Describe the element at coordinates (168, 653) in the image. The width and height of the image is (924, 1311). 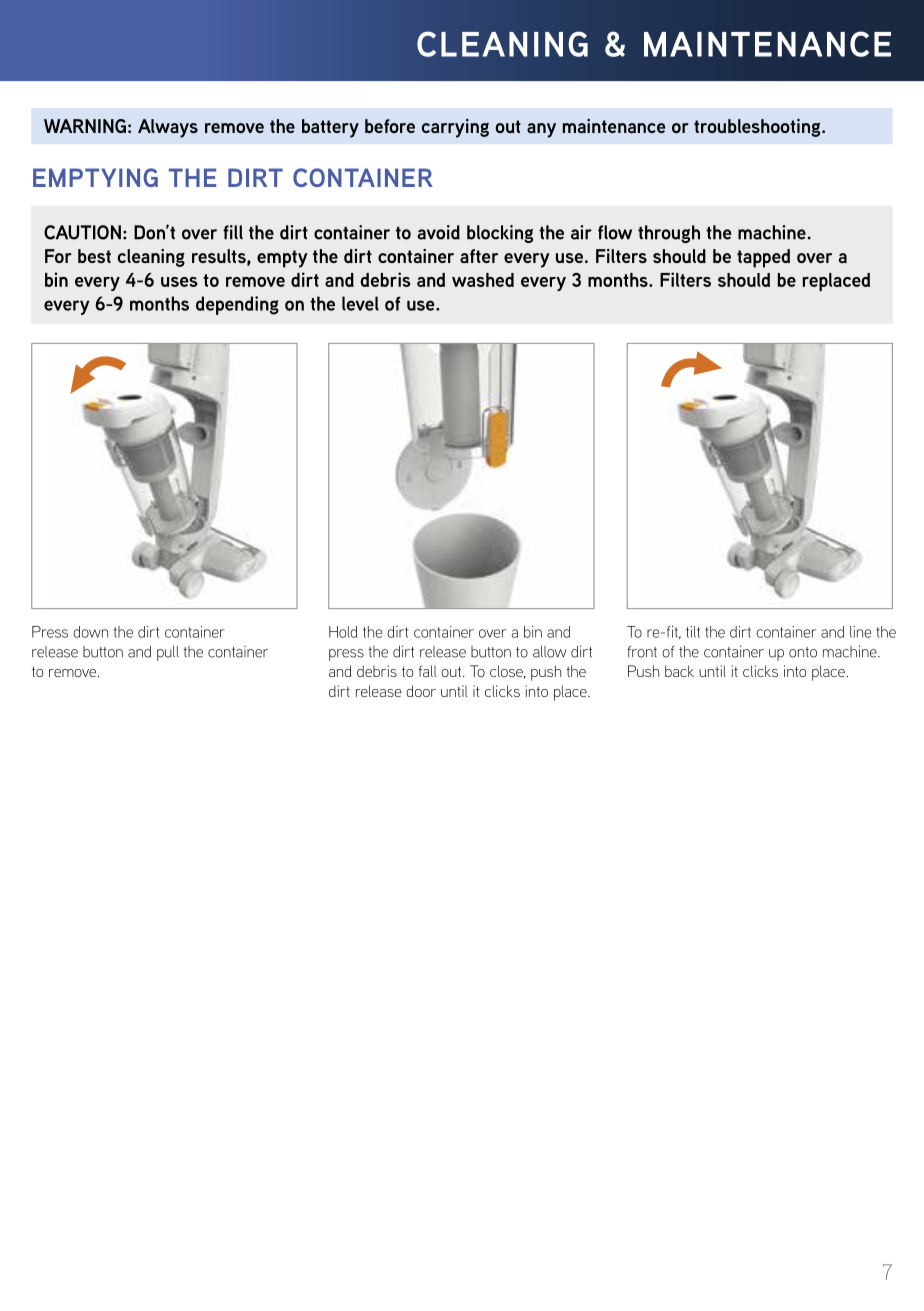
I see `pull` at that location.
